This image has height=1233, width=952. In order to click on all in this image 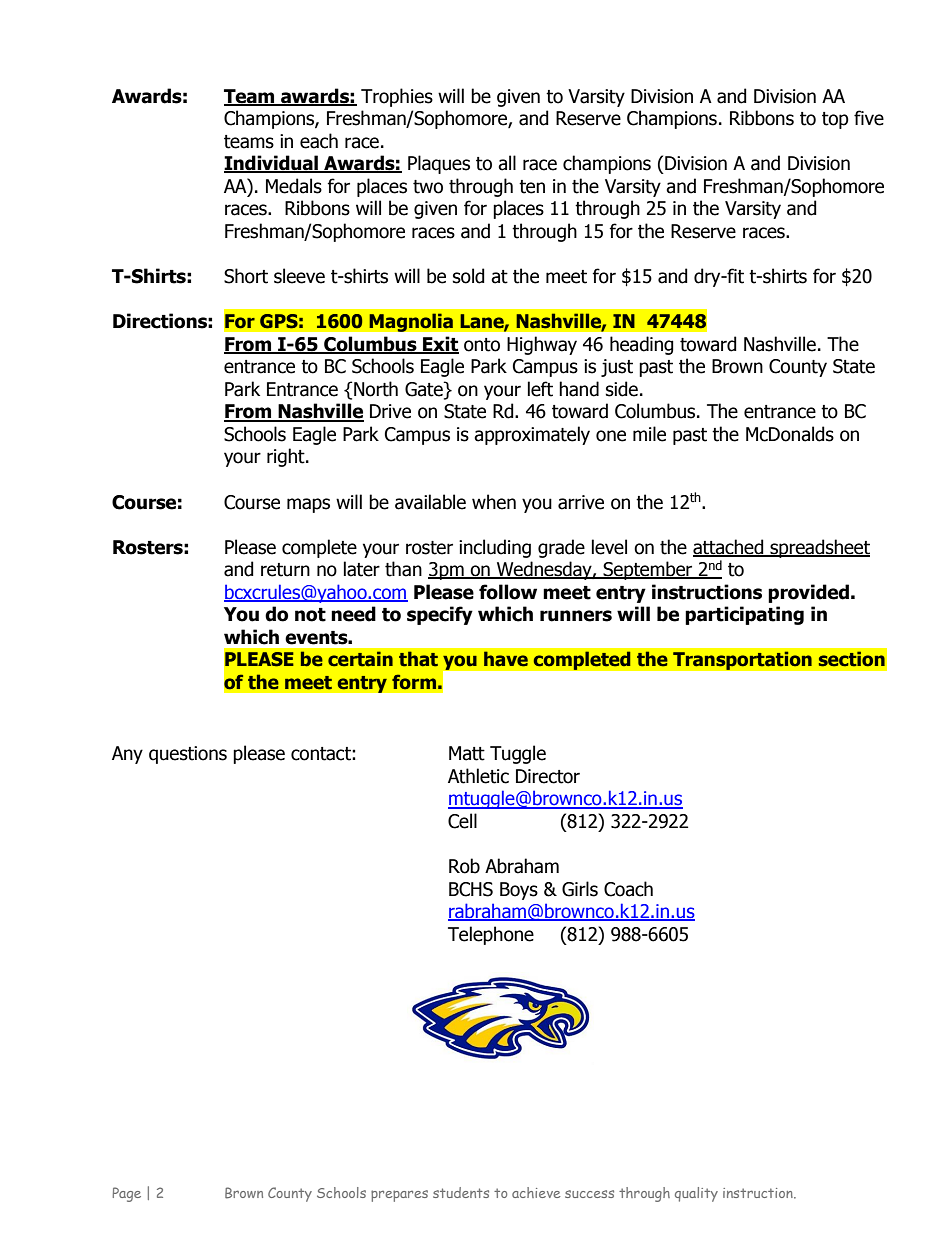, I will do `click(507, 163)`.
